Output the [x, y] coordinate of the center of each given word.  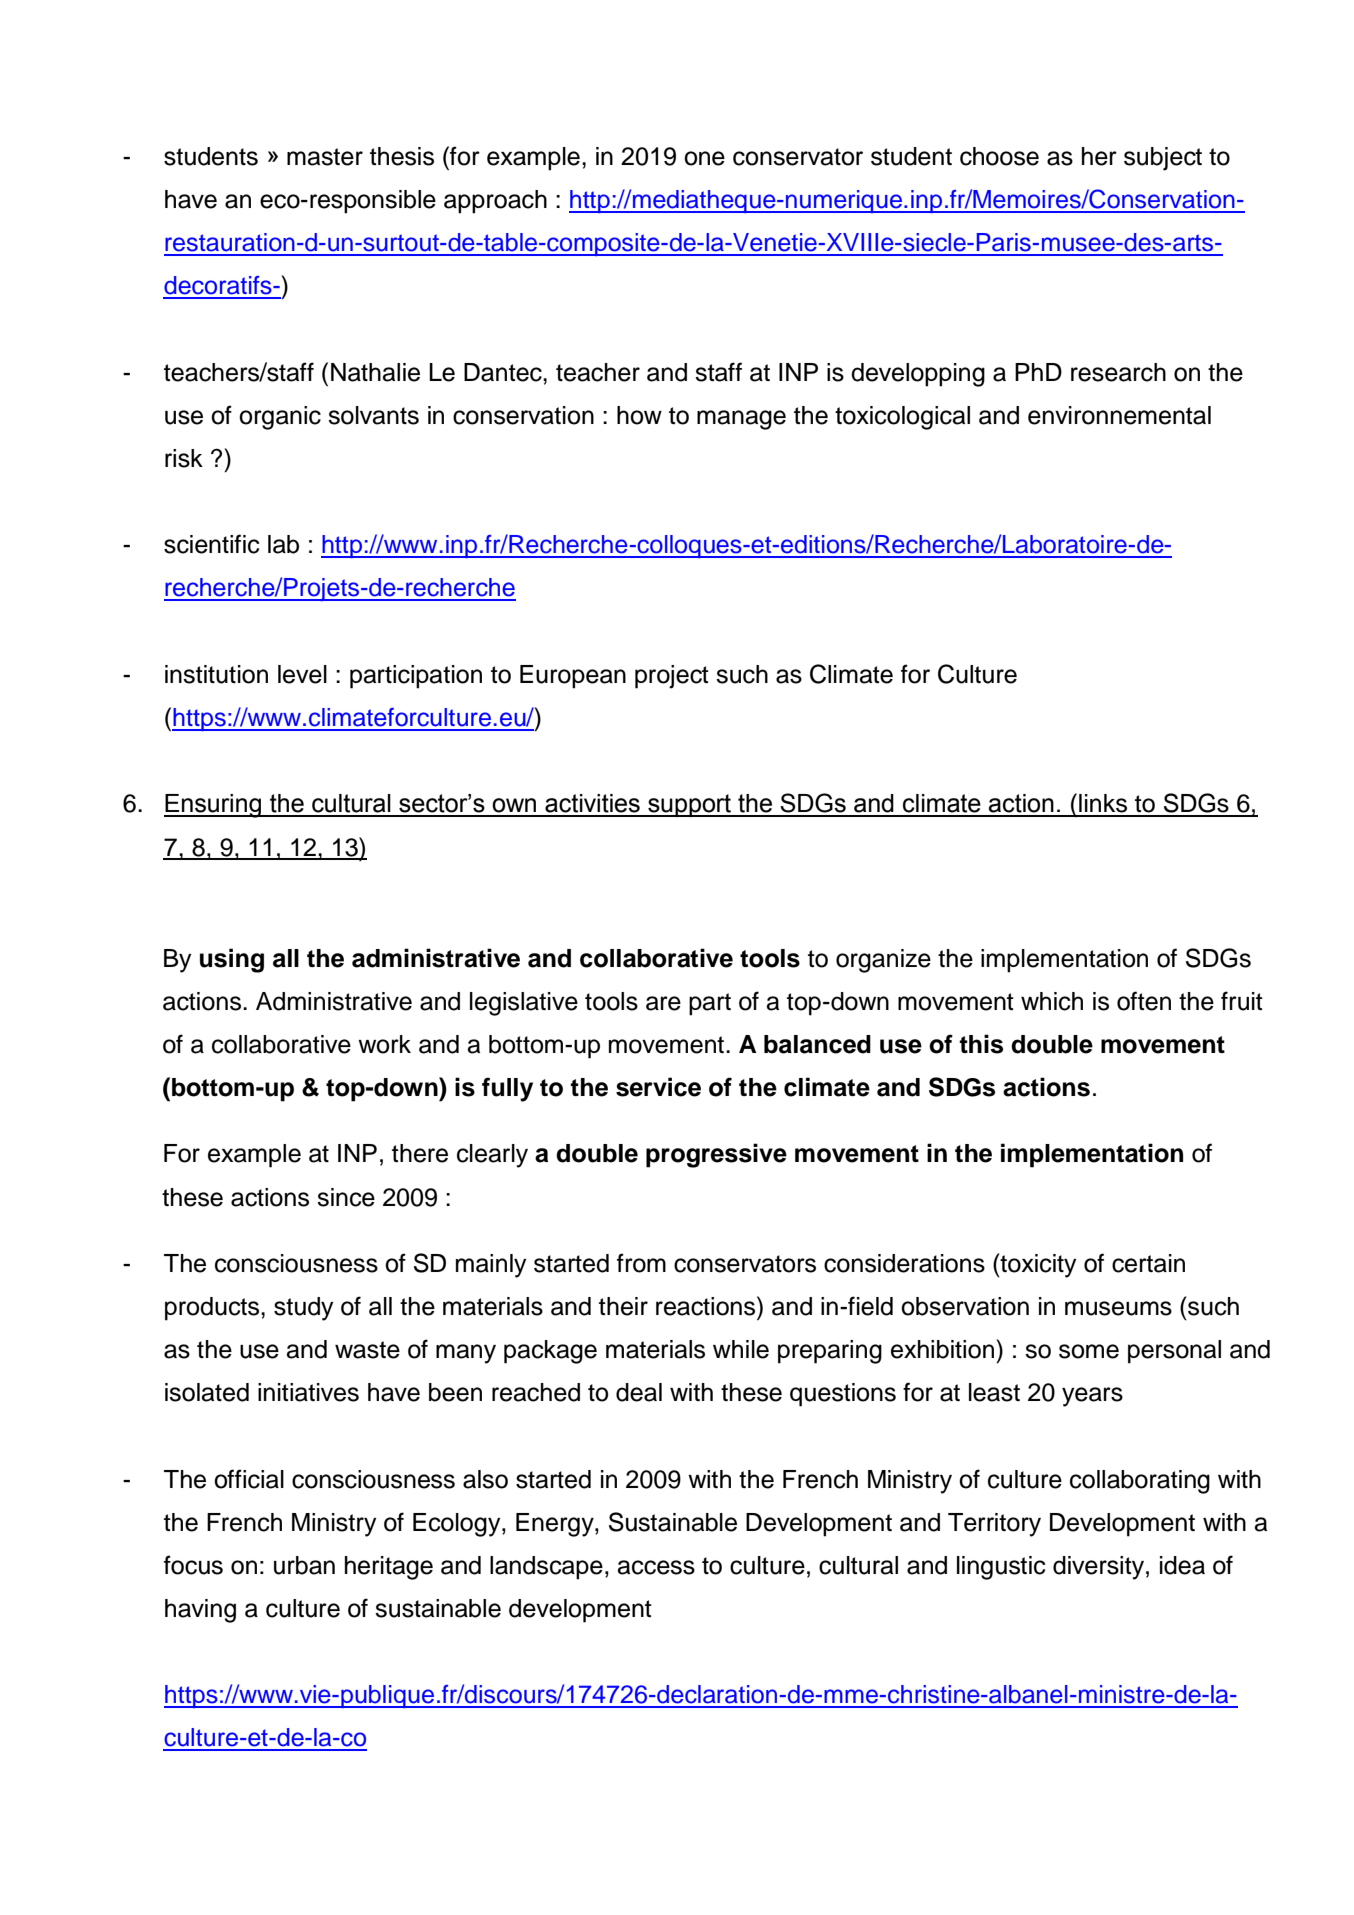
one [704, 158]
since [346, 1197]
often [1144, 1001]
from [641, 1263]
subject [1163, 159]
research [1118, 372]
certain [1148, 1263]
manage [741, 420]
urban [304, 1565]
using [232, 960]
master [325, 157]
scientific [211, 544]
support [689, 805]
